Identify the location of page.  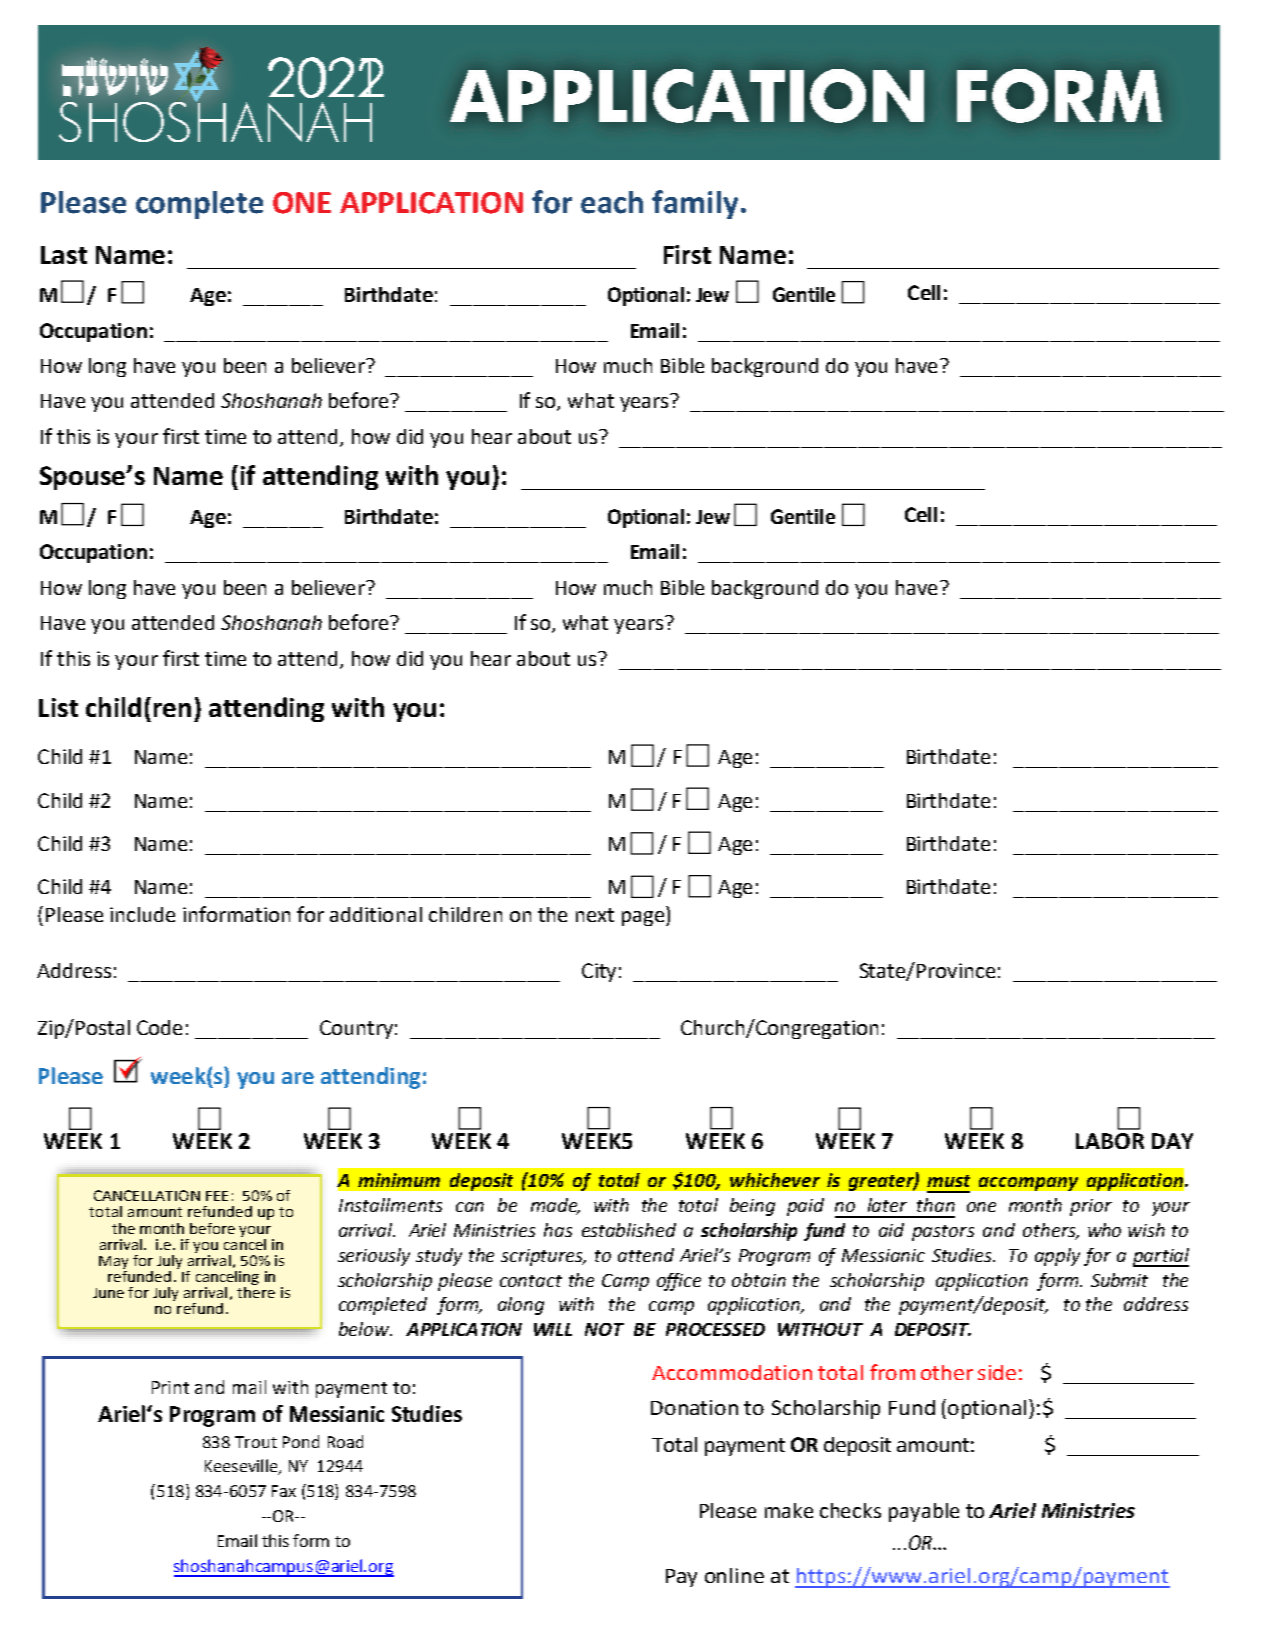
(644, 918).
